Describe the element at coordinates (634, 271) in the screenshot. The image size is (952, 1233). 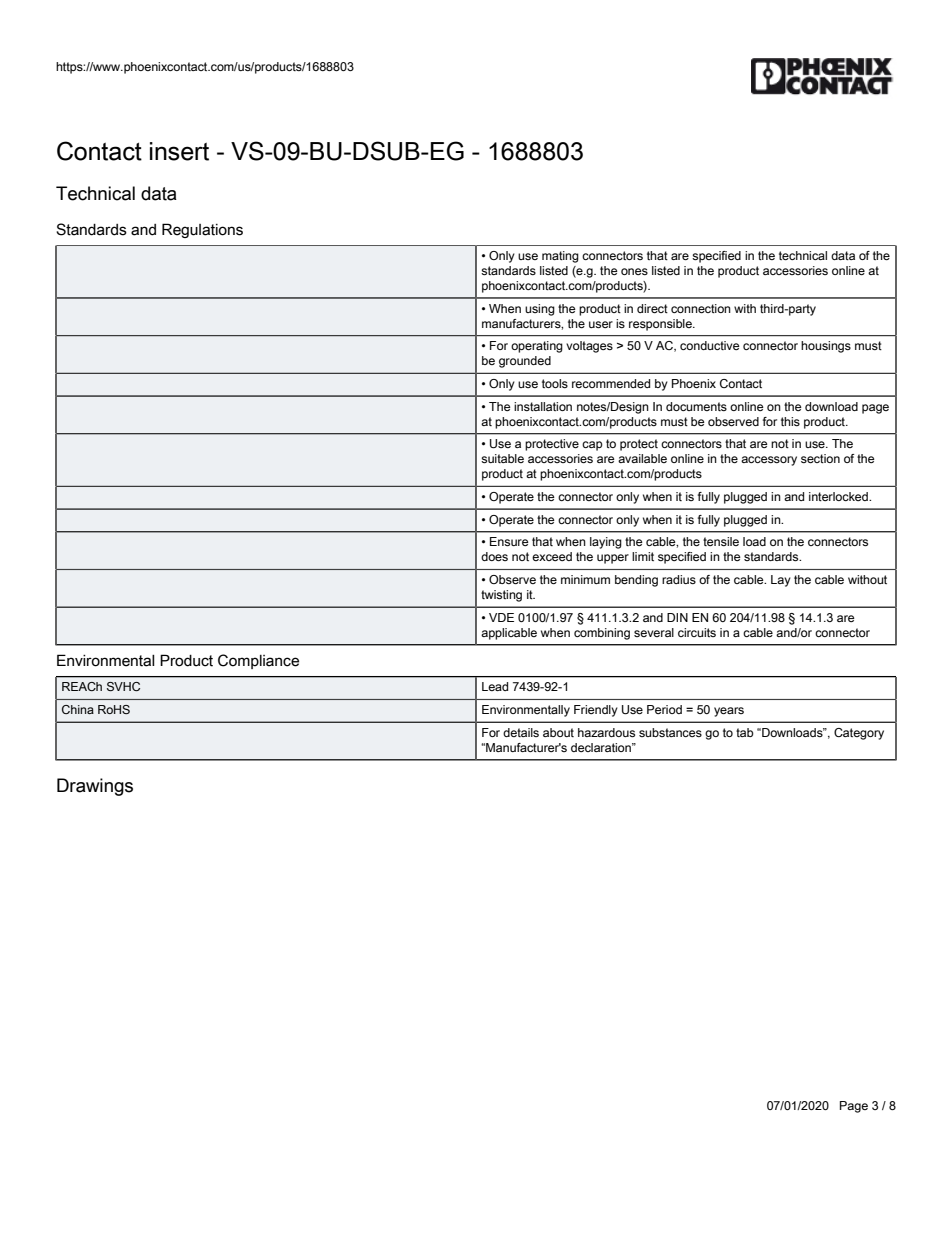
I see `ones` at that location.
